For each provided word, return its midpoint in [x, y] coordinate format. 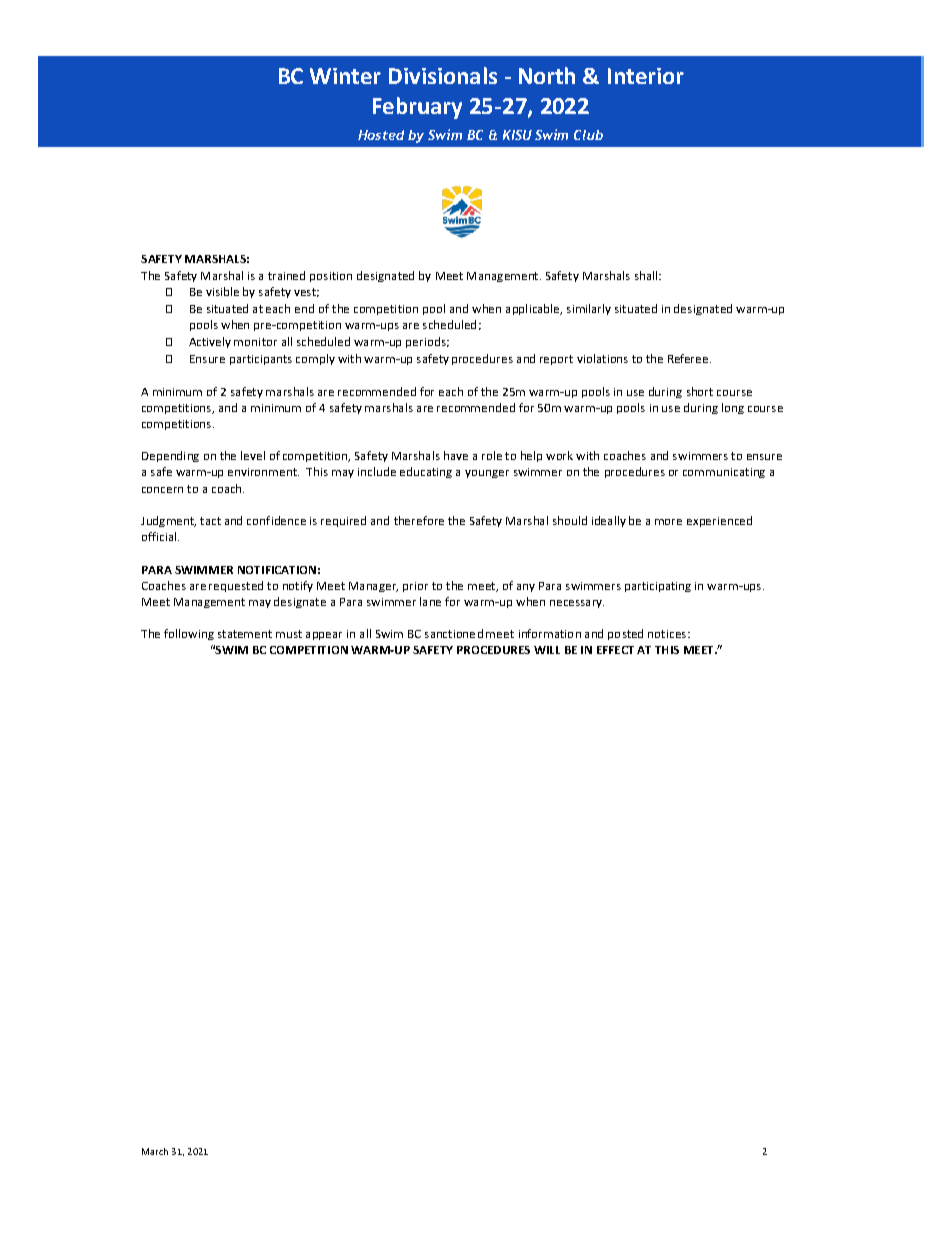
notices [668, 634]
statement [245, 634]
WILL [547, 650]
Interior [646, 76]
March [155, 1151]
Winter [345, 76]
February [417, 108]
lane [430, 601]
